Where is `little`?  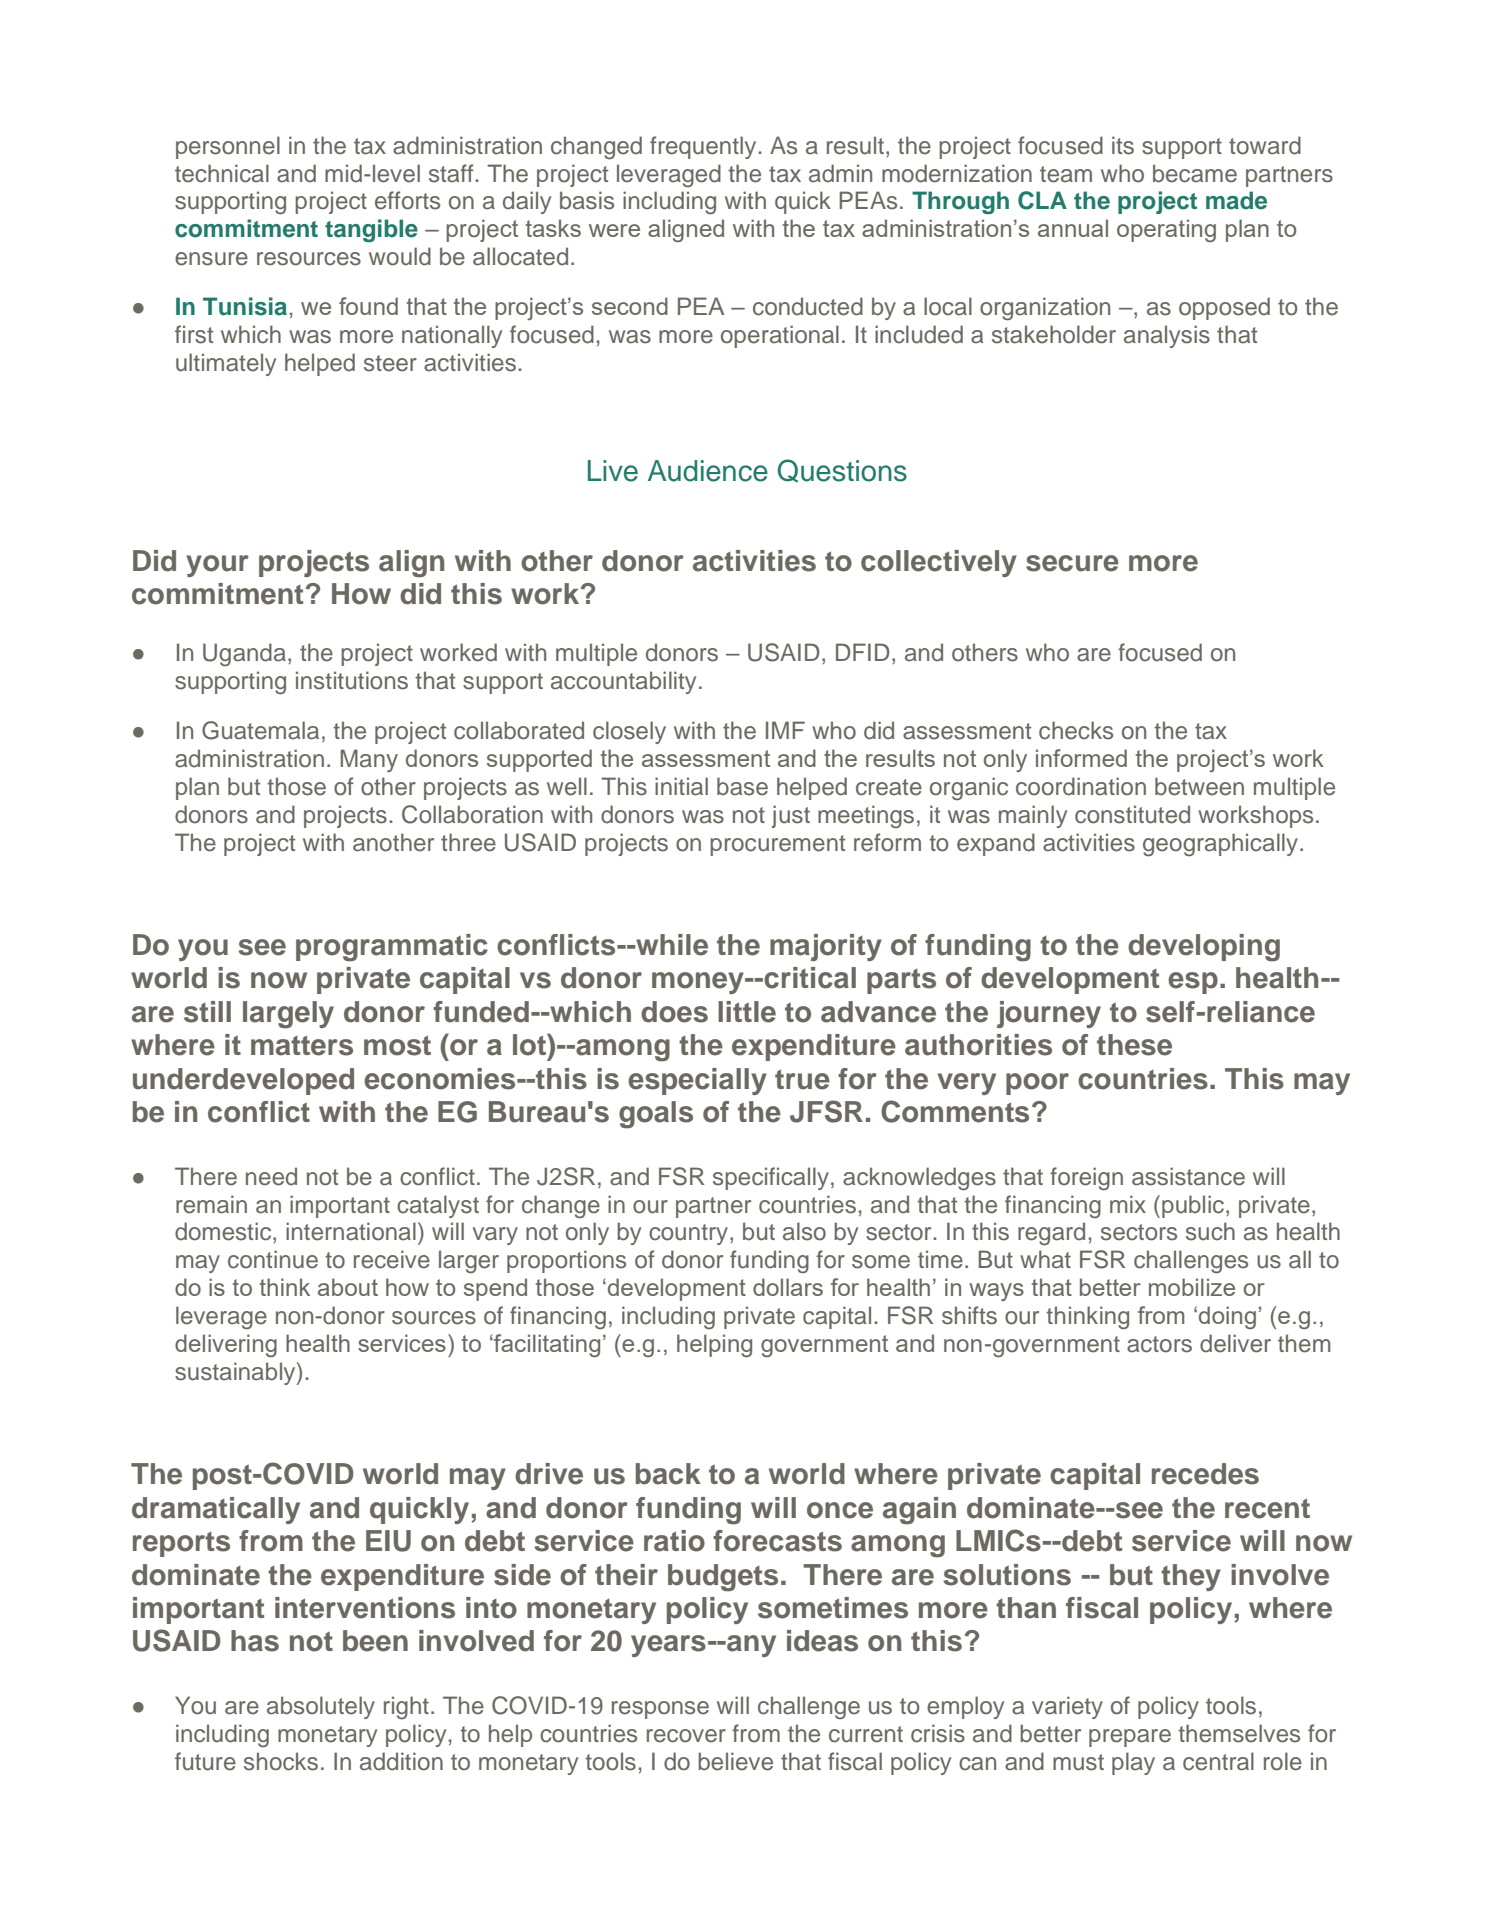 little is located at coordinates (747, 1012).
